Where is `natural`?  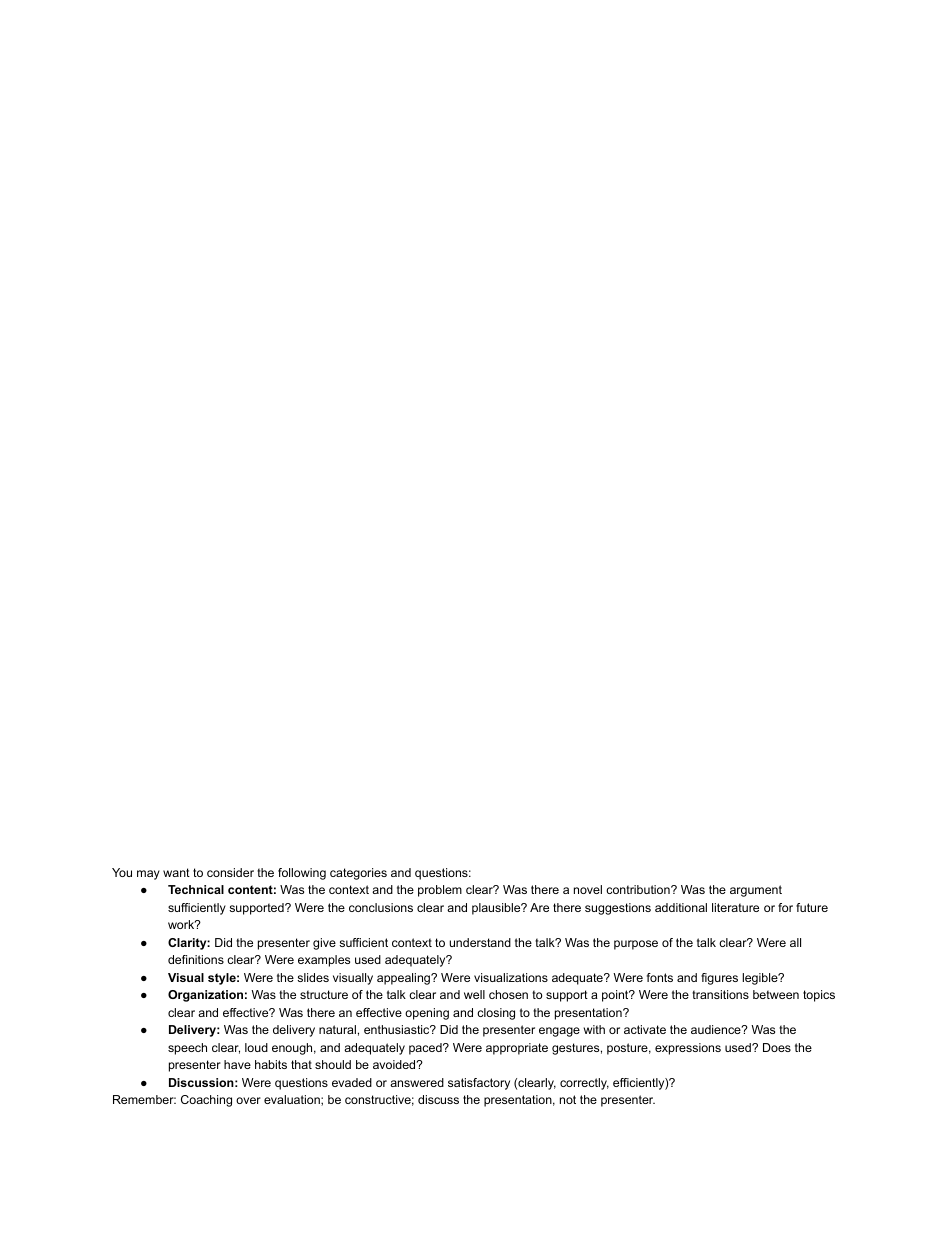 natural is located at coordinates (337, 1029).
